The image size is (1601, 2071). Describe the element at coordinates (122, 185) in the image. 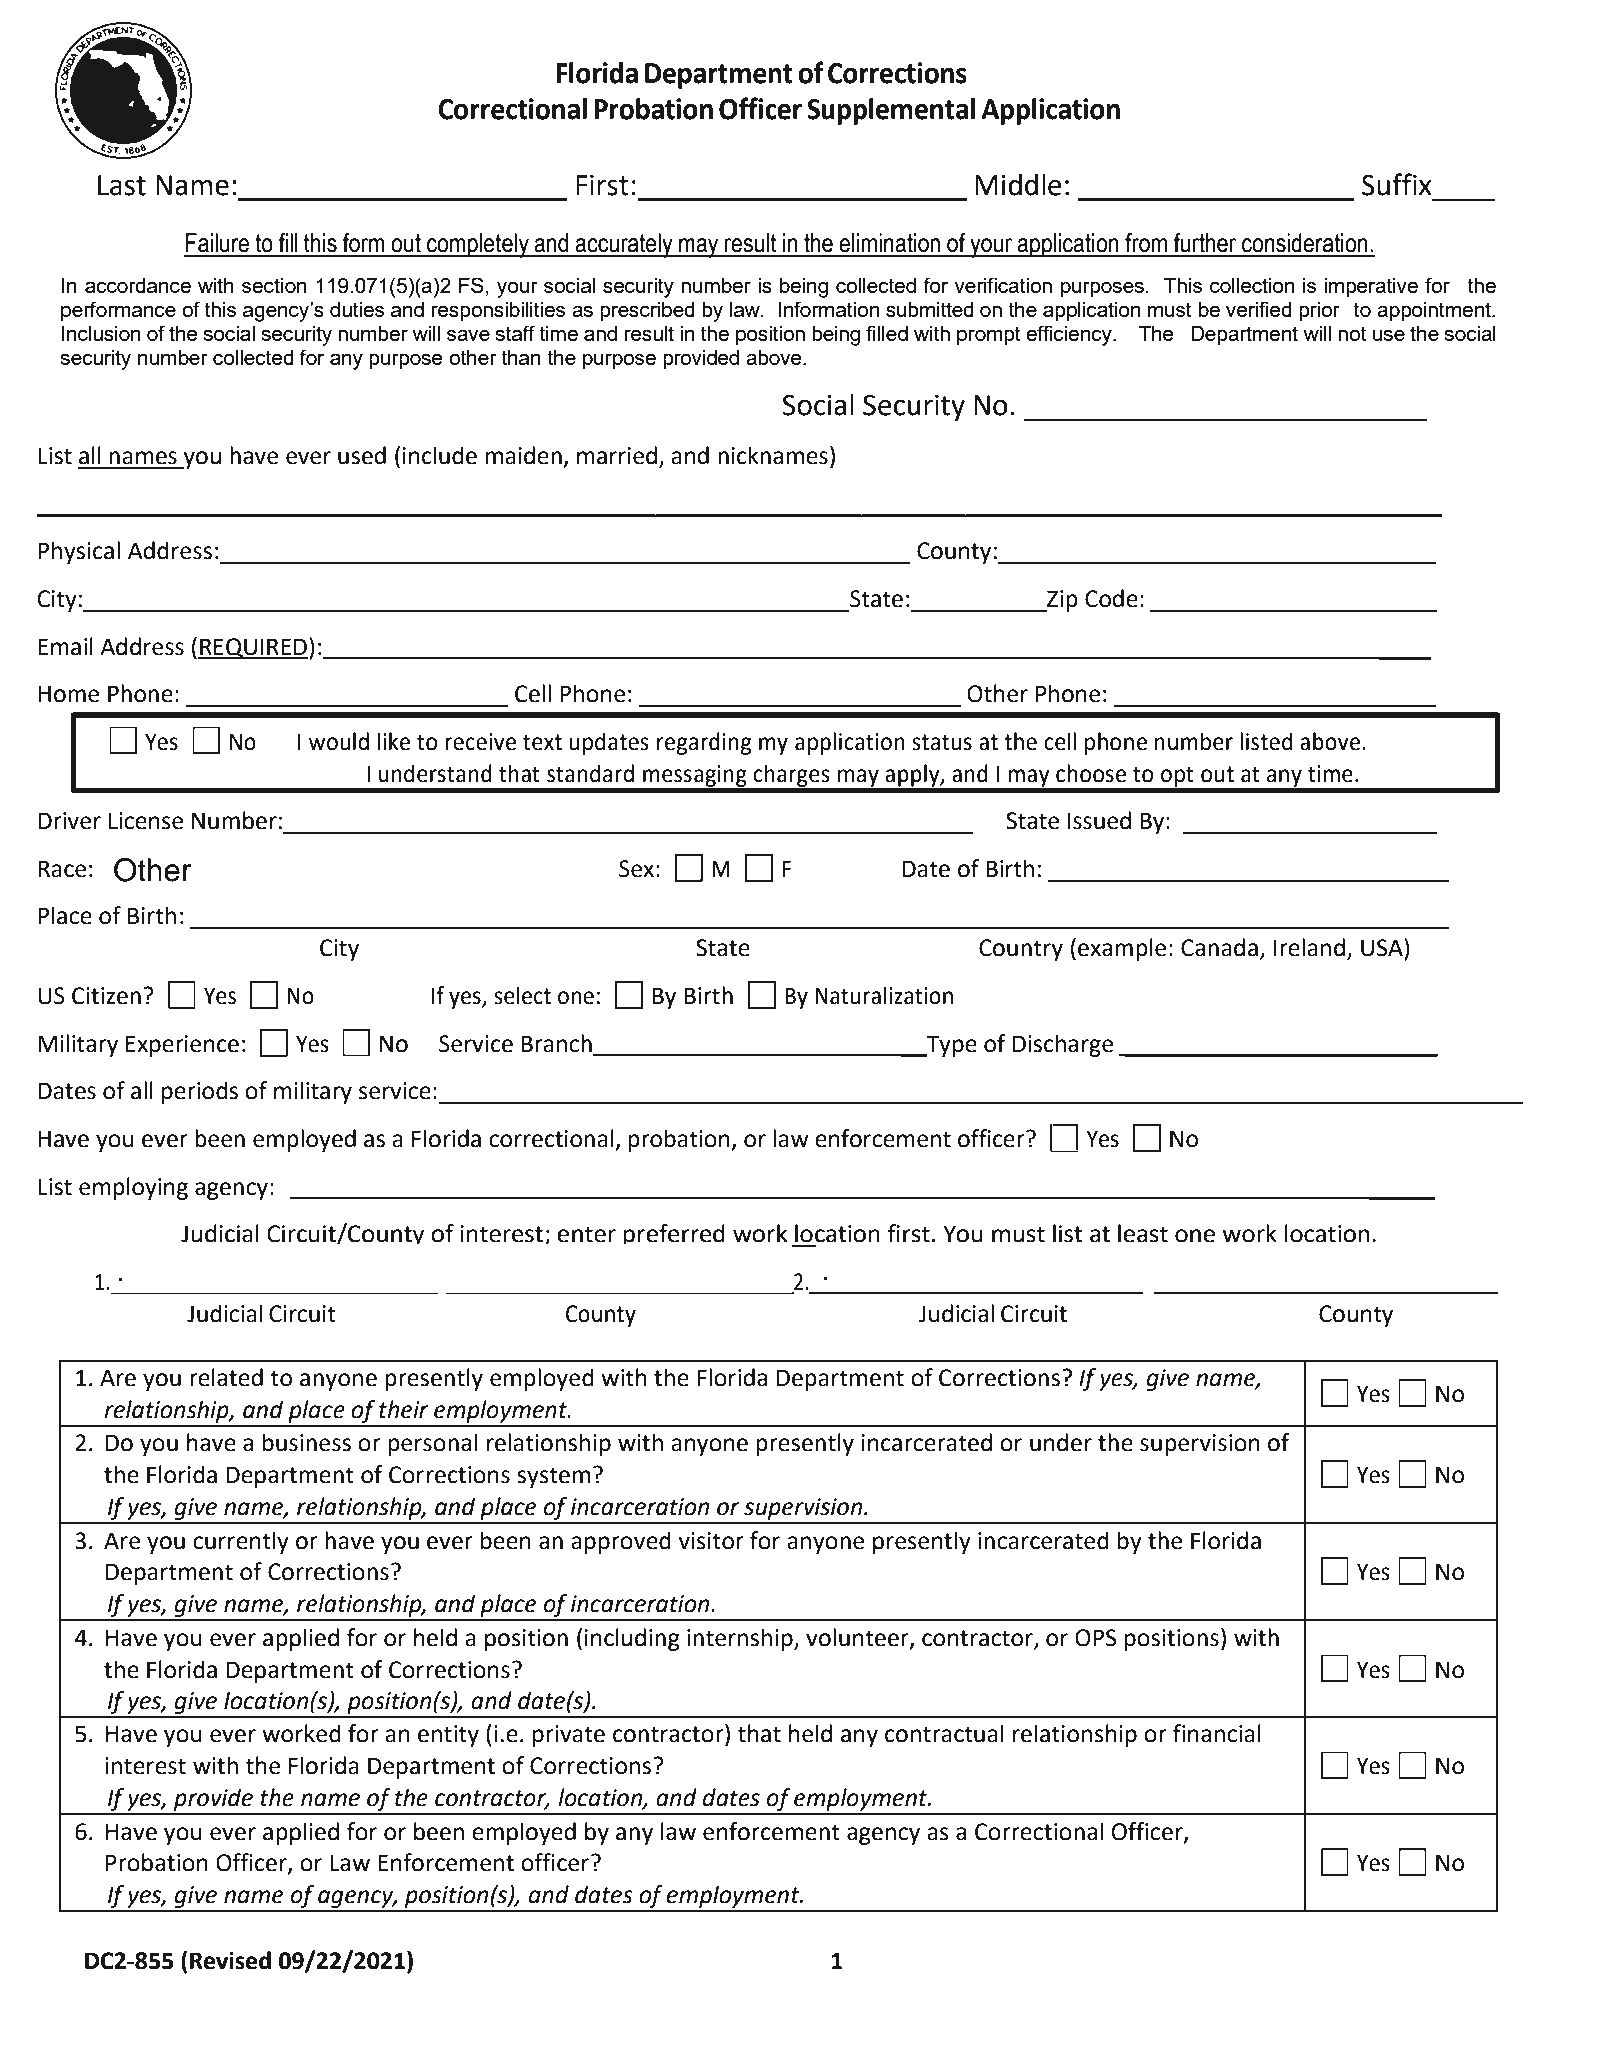

I see `Last` at that location.
